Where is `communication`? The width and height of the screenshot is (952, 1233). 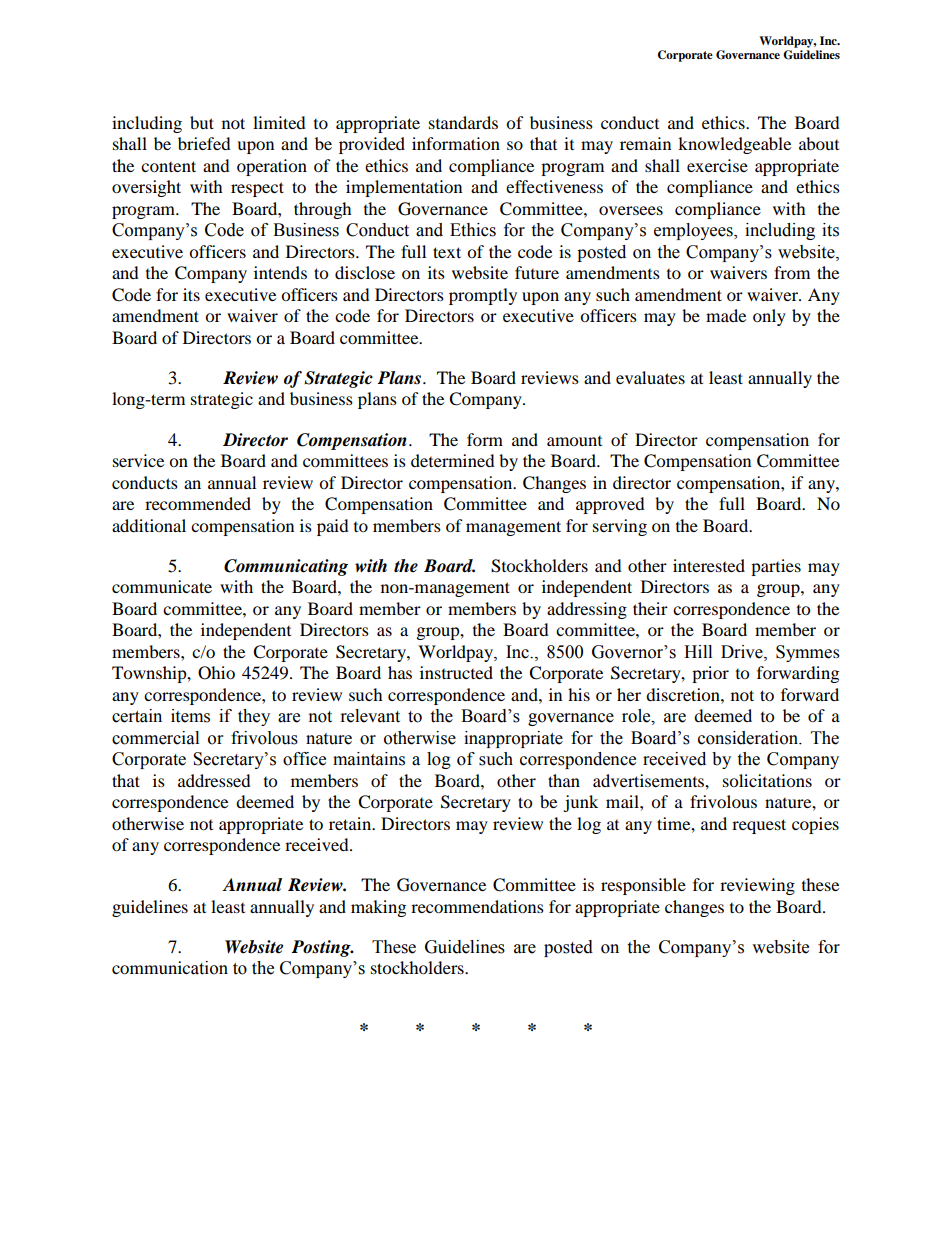 communication is located at coordinates (170, 968).
